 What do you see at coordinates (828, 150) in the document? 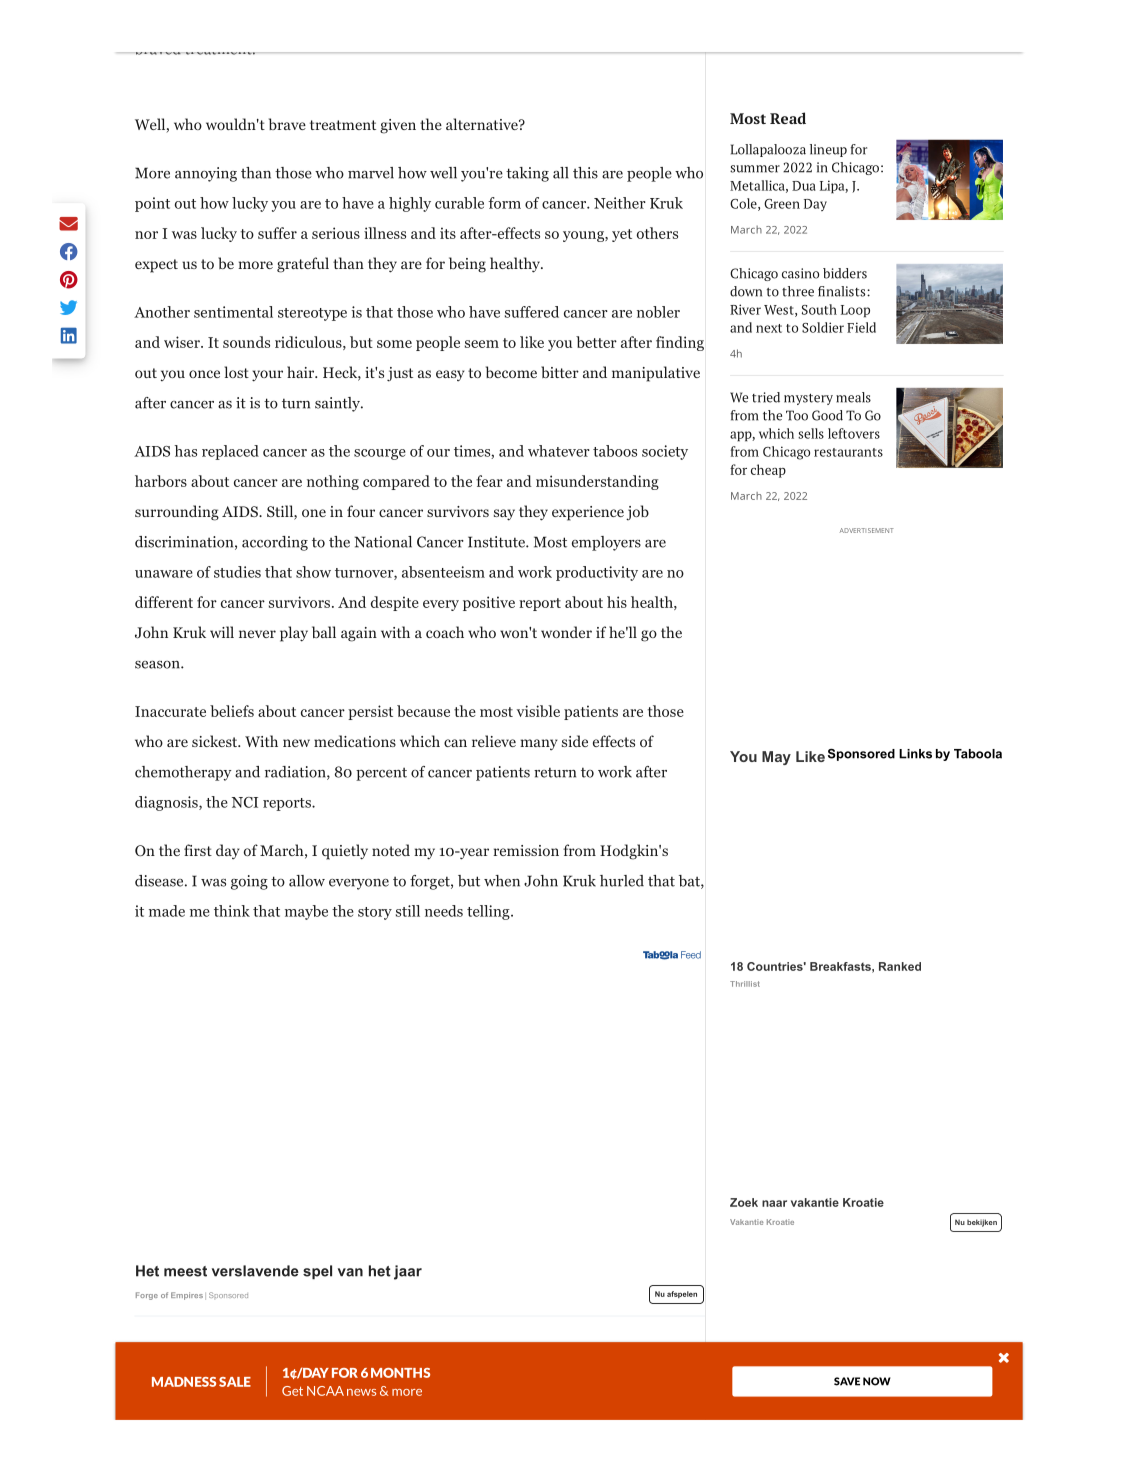
I see `lineup` at bounding box center [828, 150].
